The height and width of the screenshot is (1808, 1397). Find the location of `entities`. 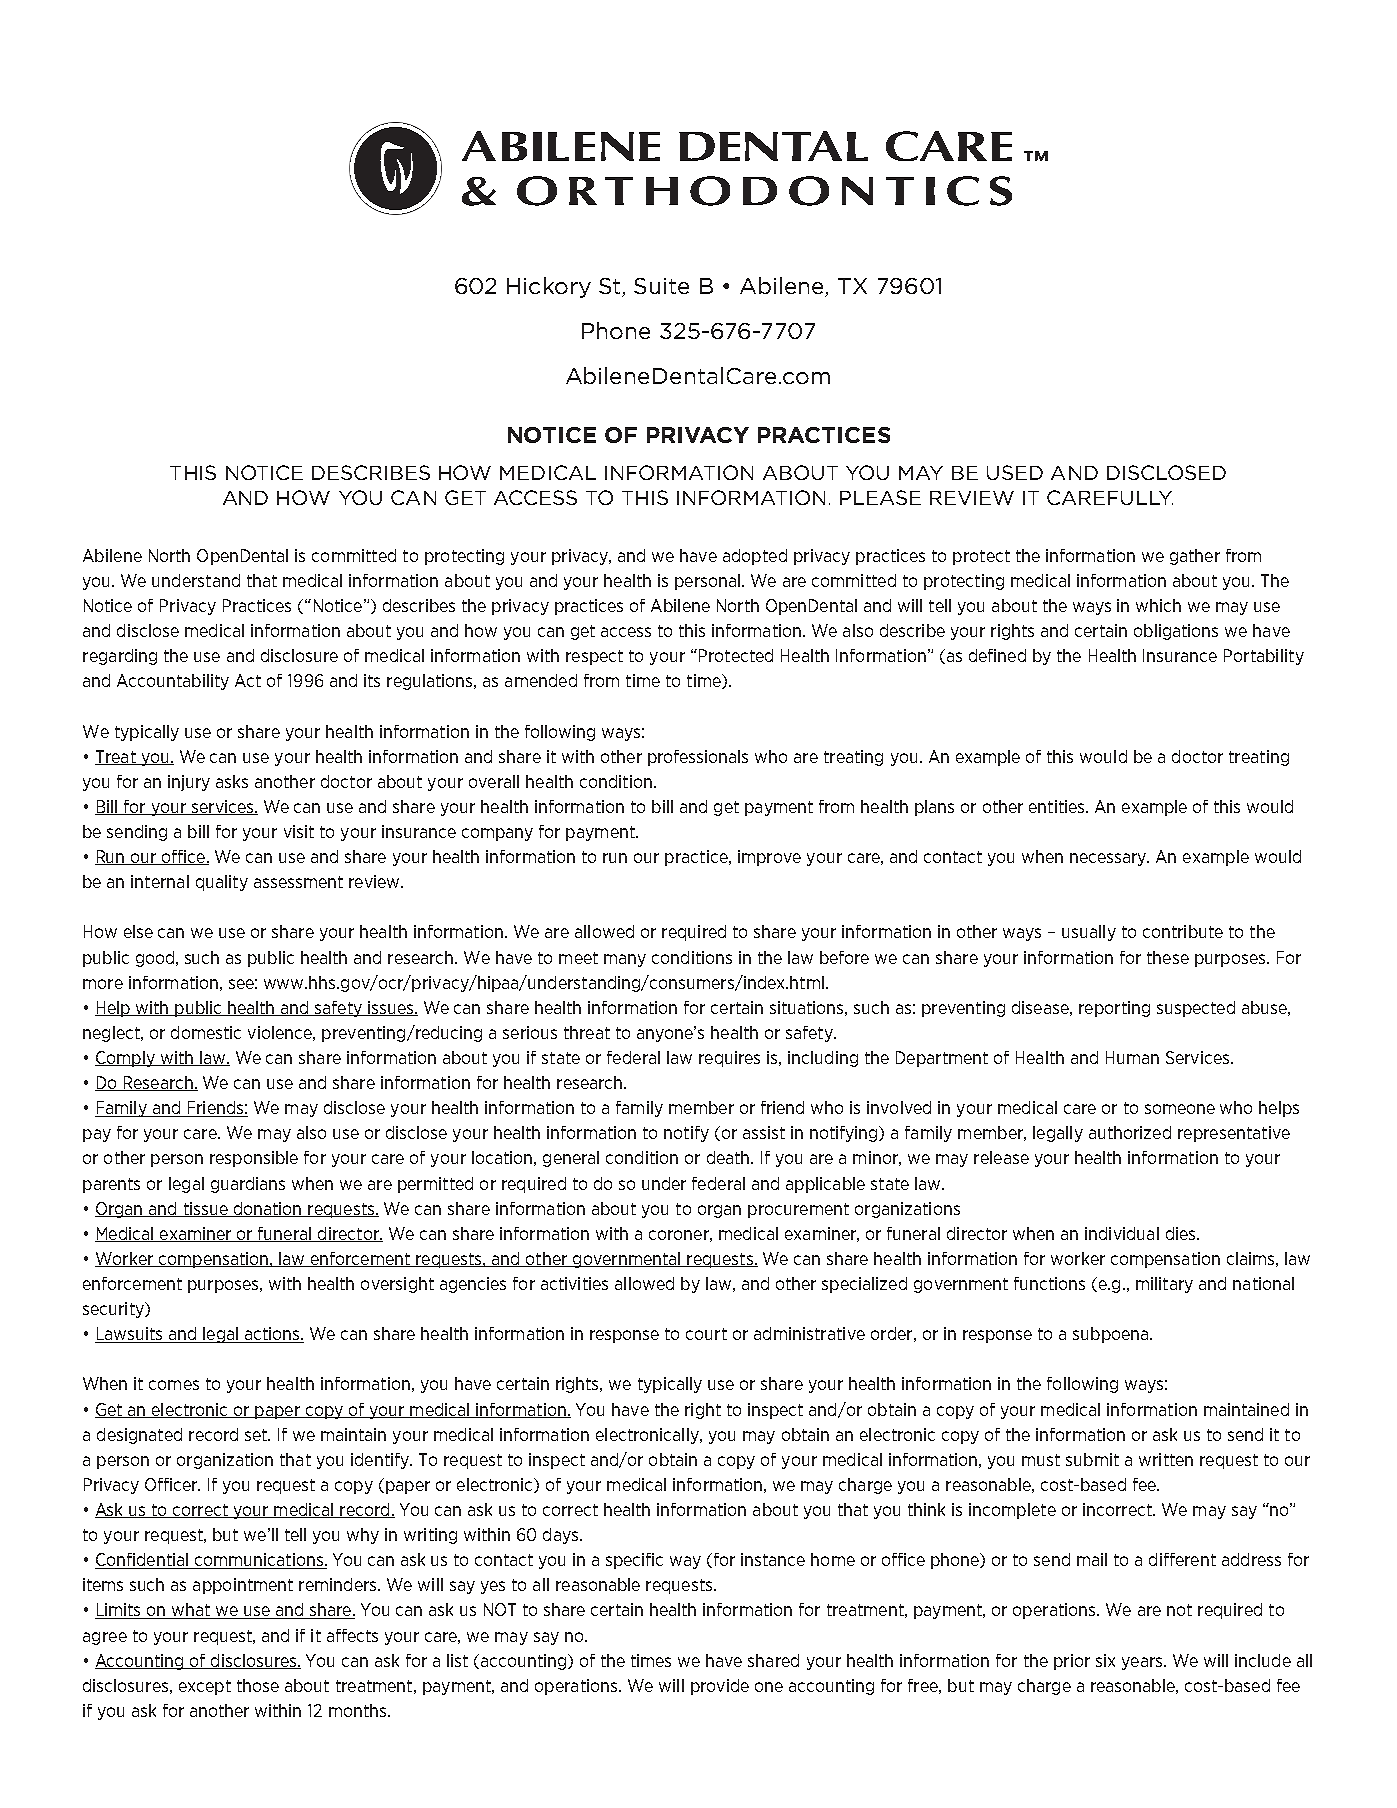

entities is located at coordinates (1058, 806).
